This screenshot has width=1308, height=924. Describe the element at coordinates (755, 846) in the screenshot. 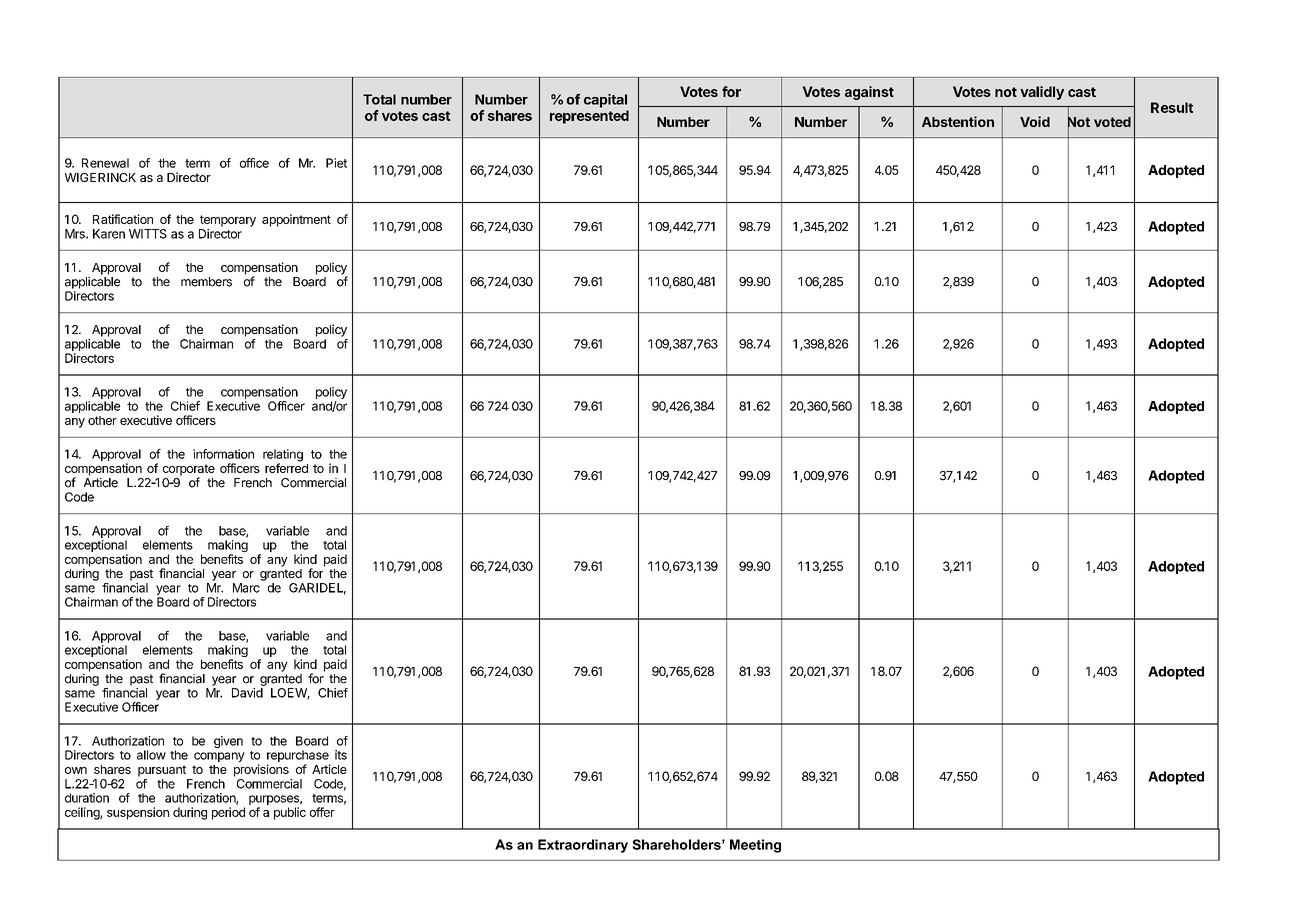

I see `Meeting` at that location.
